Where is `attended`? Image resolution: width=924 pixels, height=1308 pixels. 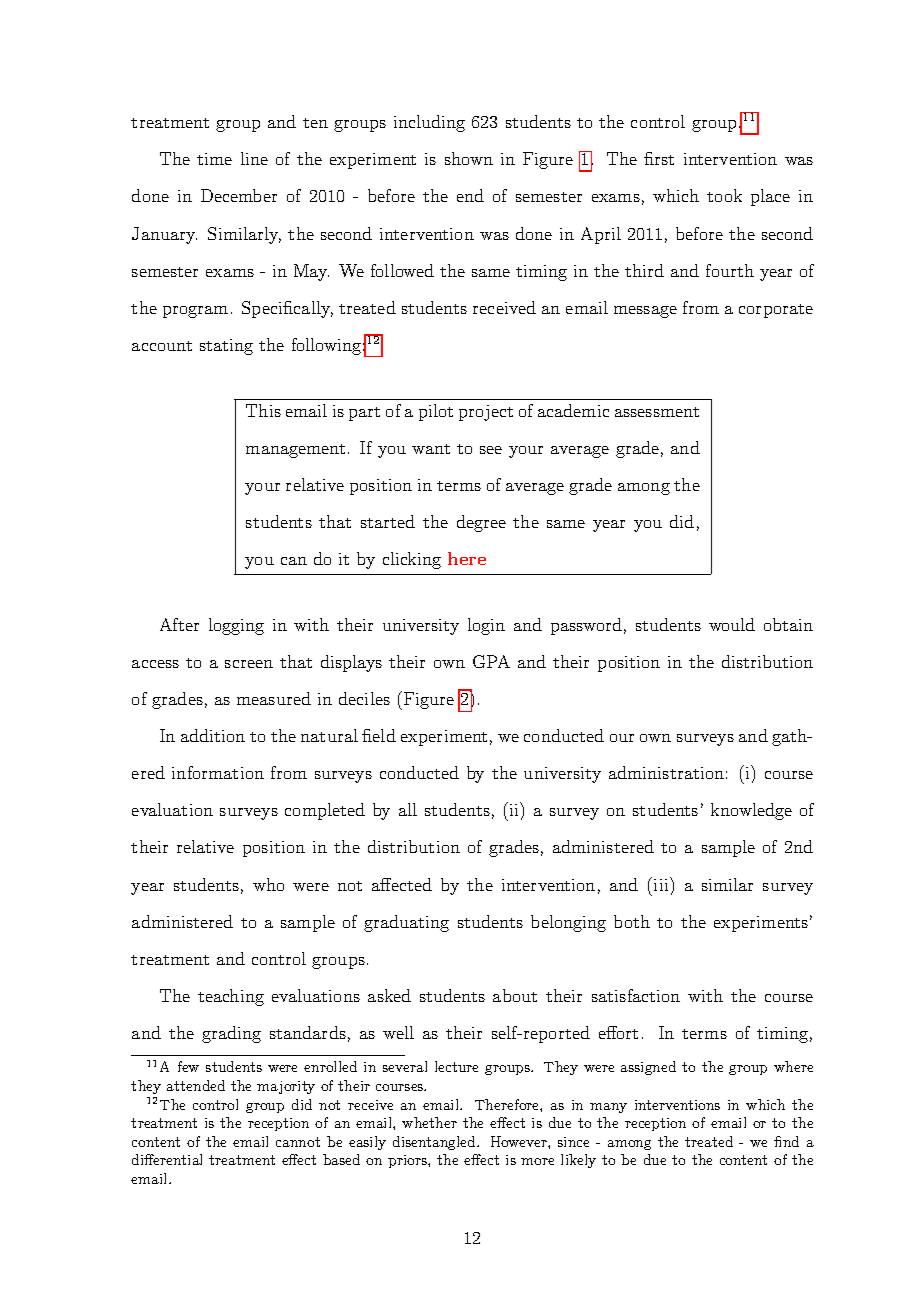
attended is located at coordinates (196, 1085).
